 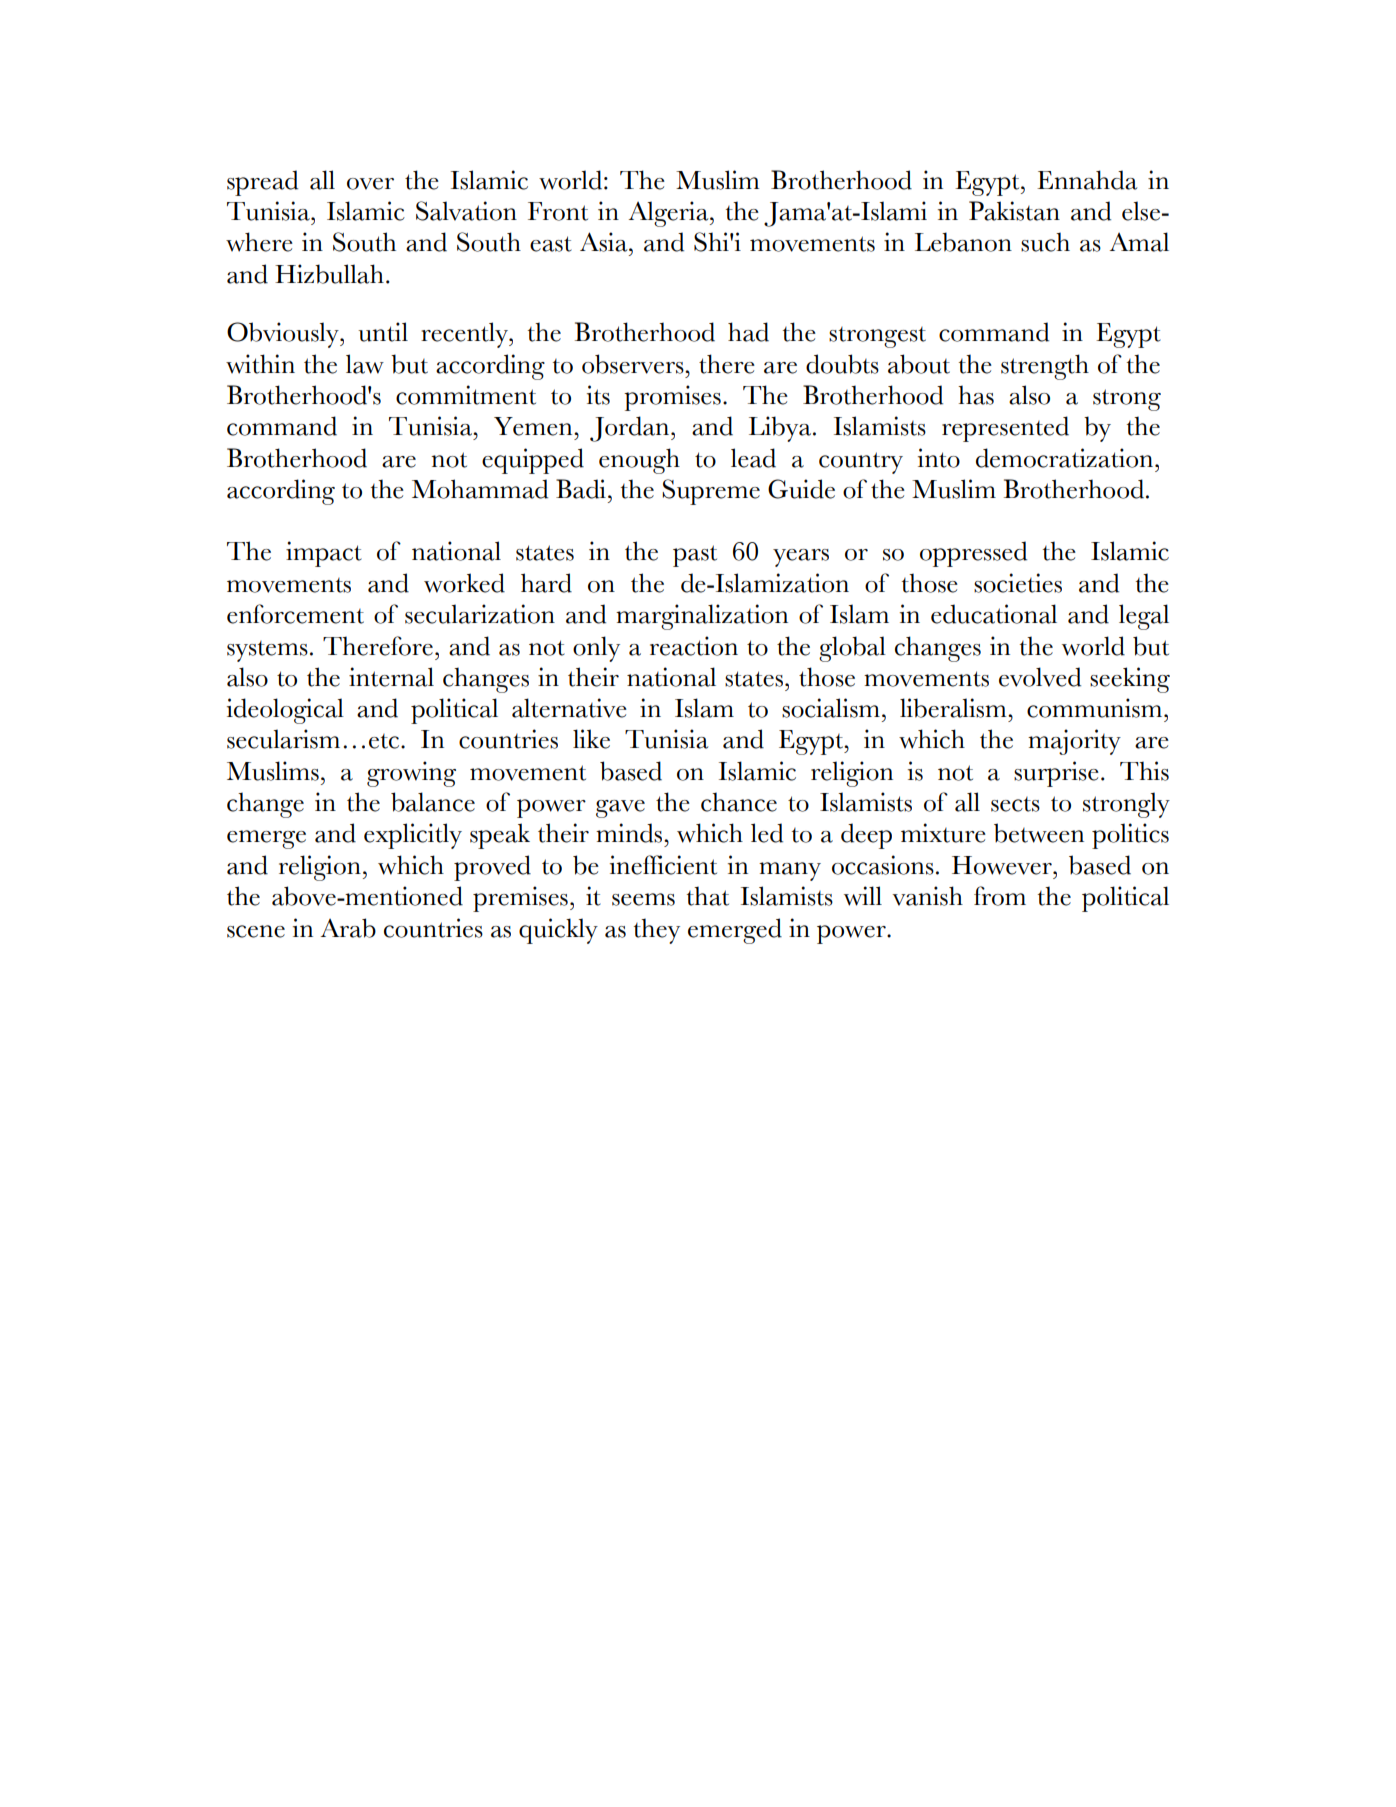 What do you see at coordinates (348, 928) in the screenshot?
I see `Arab` at bounding box center [348, 928].
